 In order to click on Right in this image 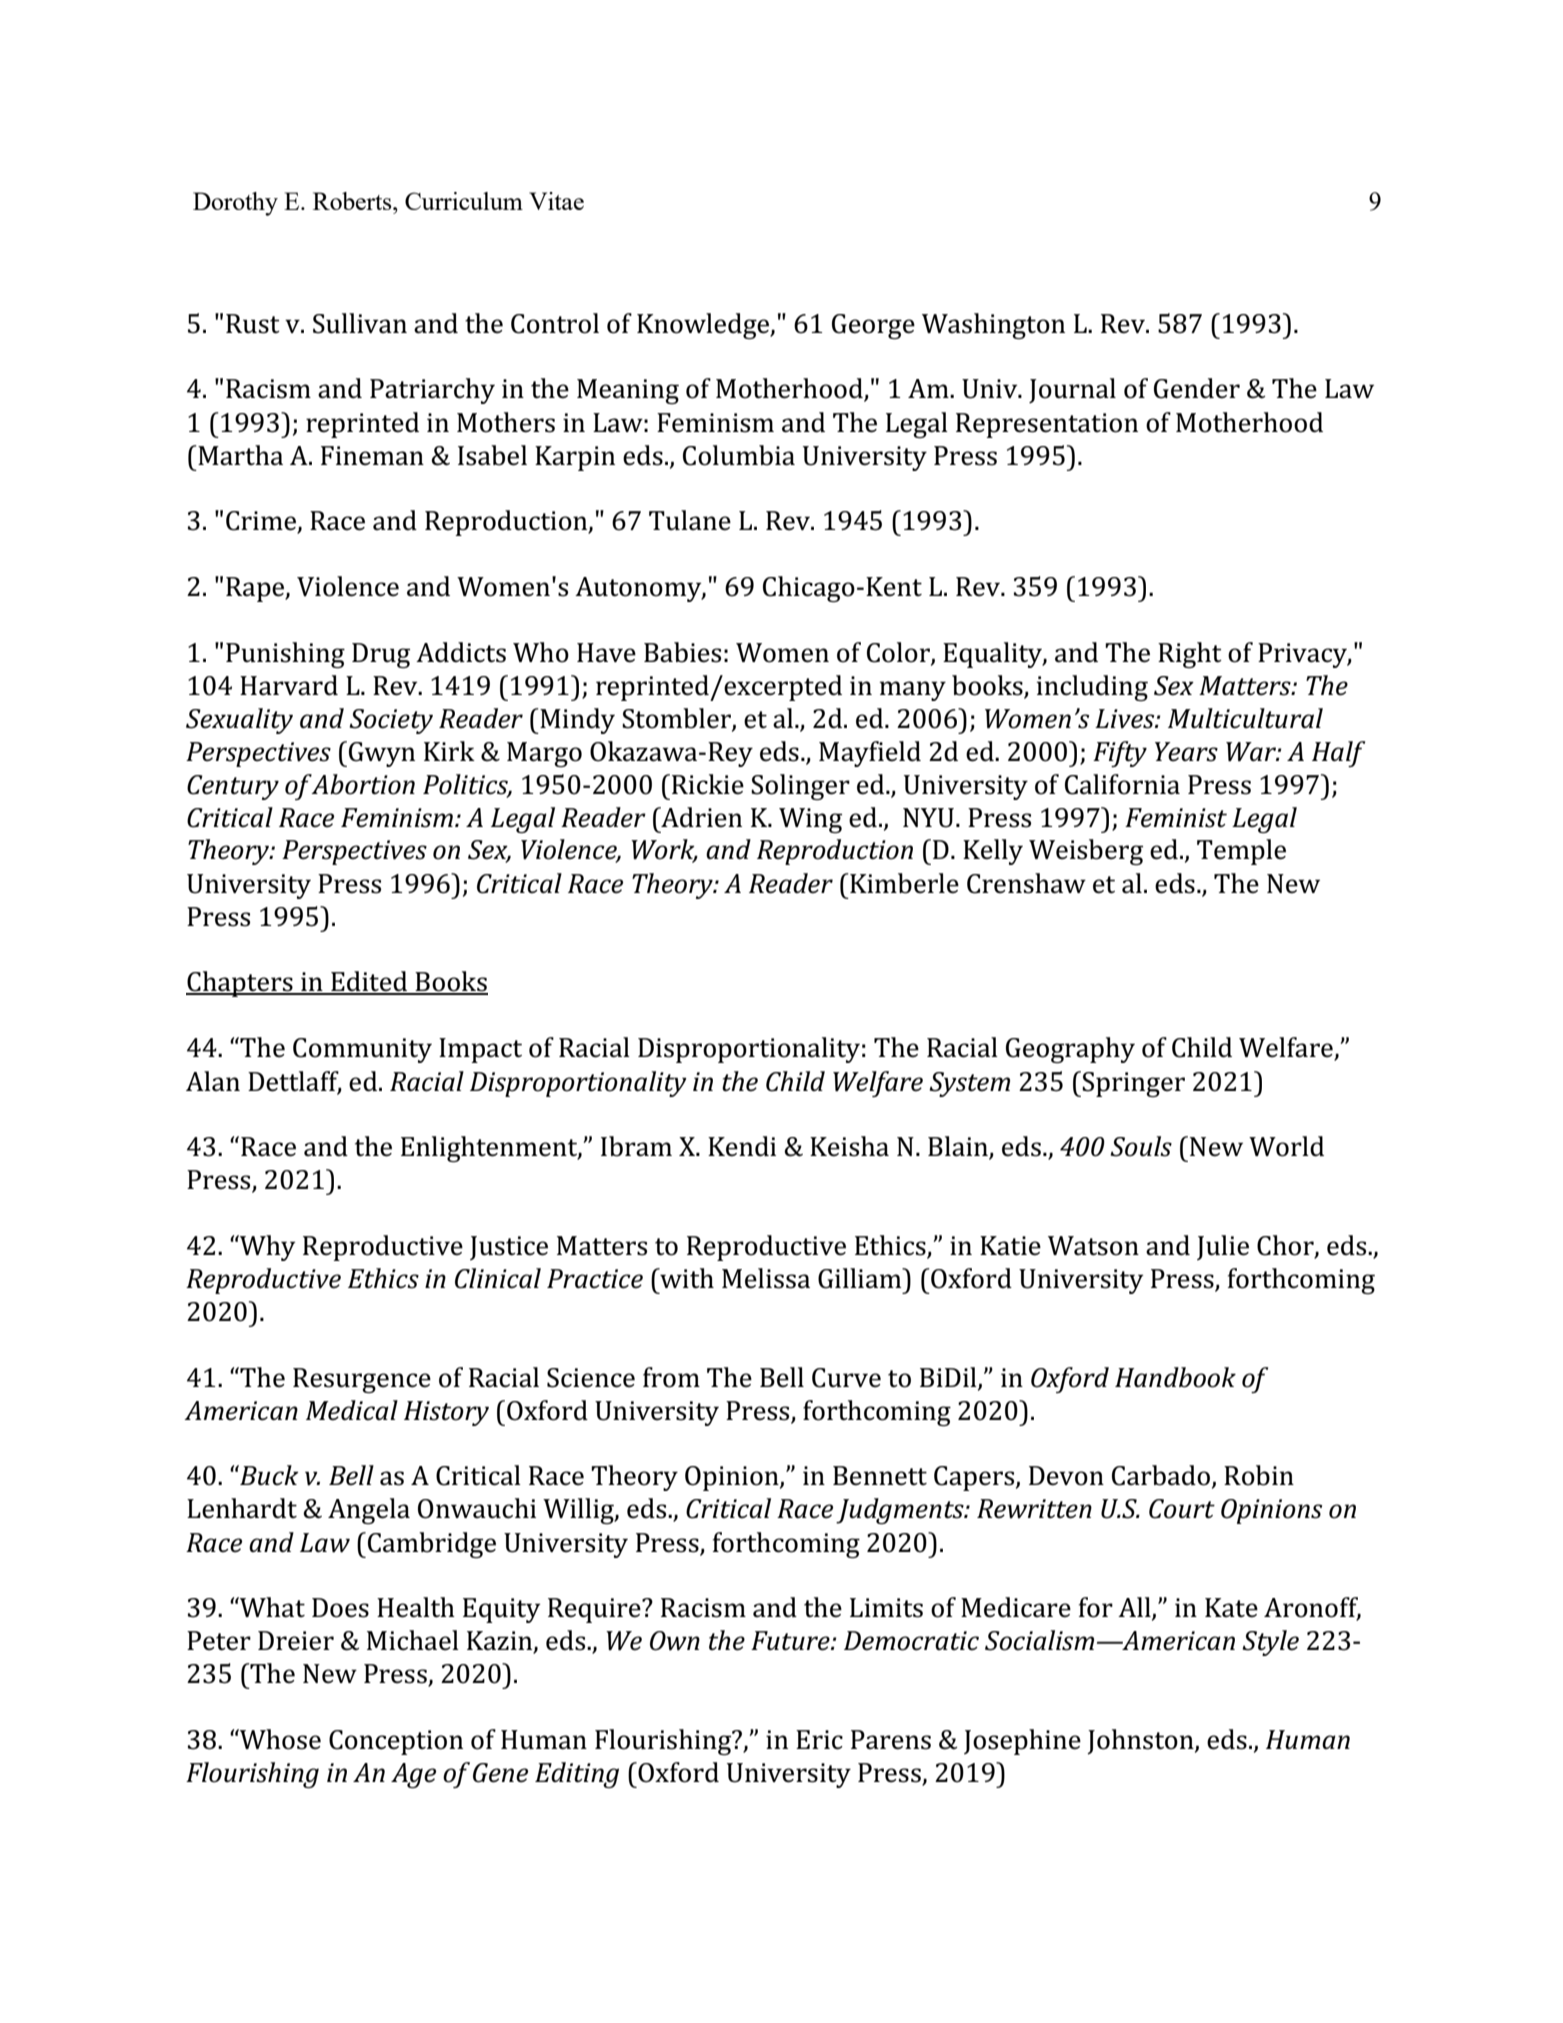, I will do `click(1190, 655)`.
